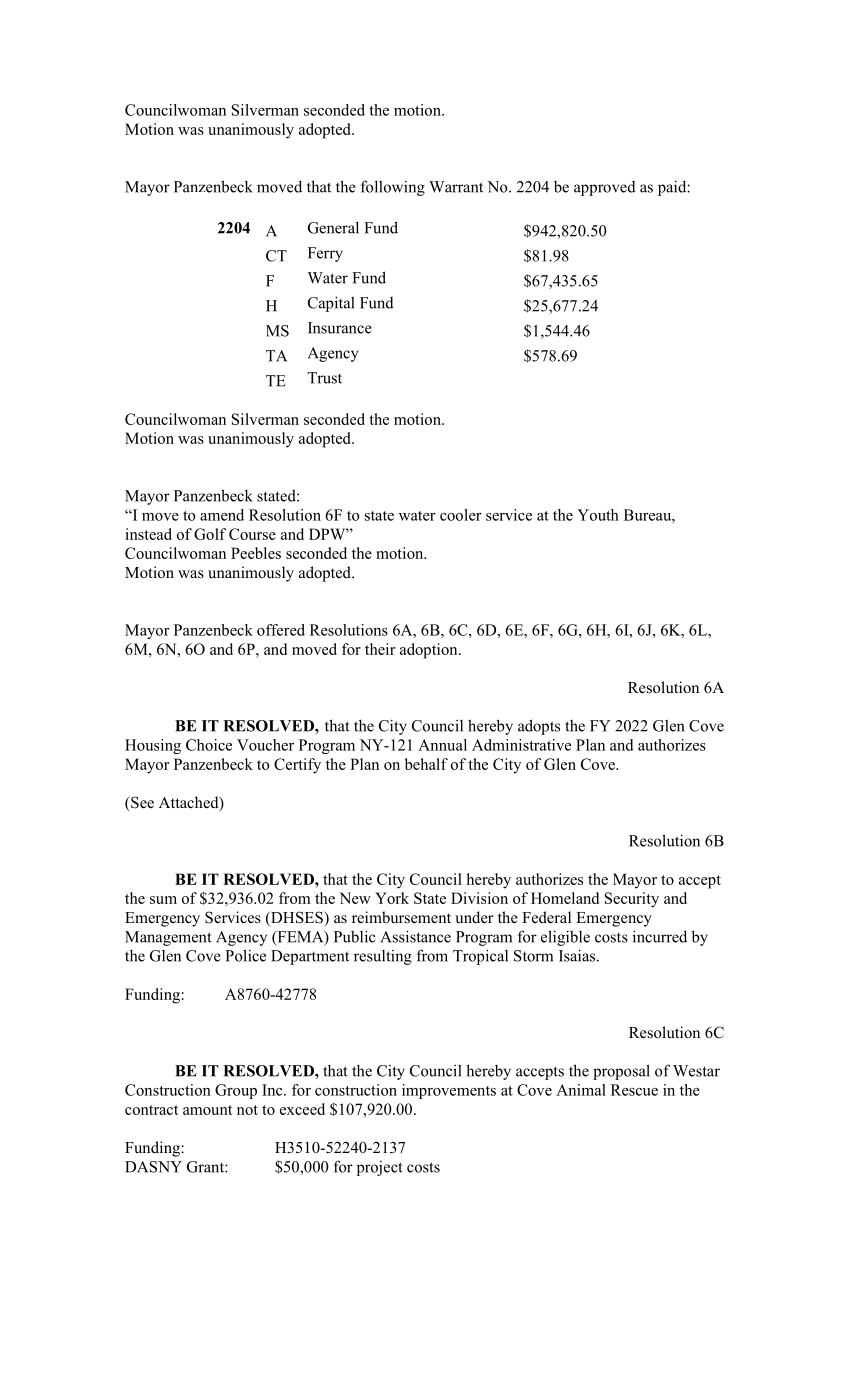 Image resolution: width=849 pixels, height=1400 pixels. I want to click on adopts, so click(539, 727).
